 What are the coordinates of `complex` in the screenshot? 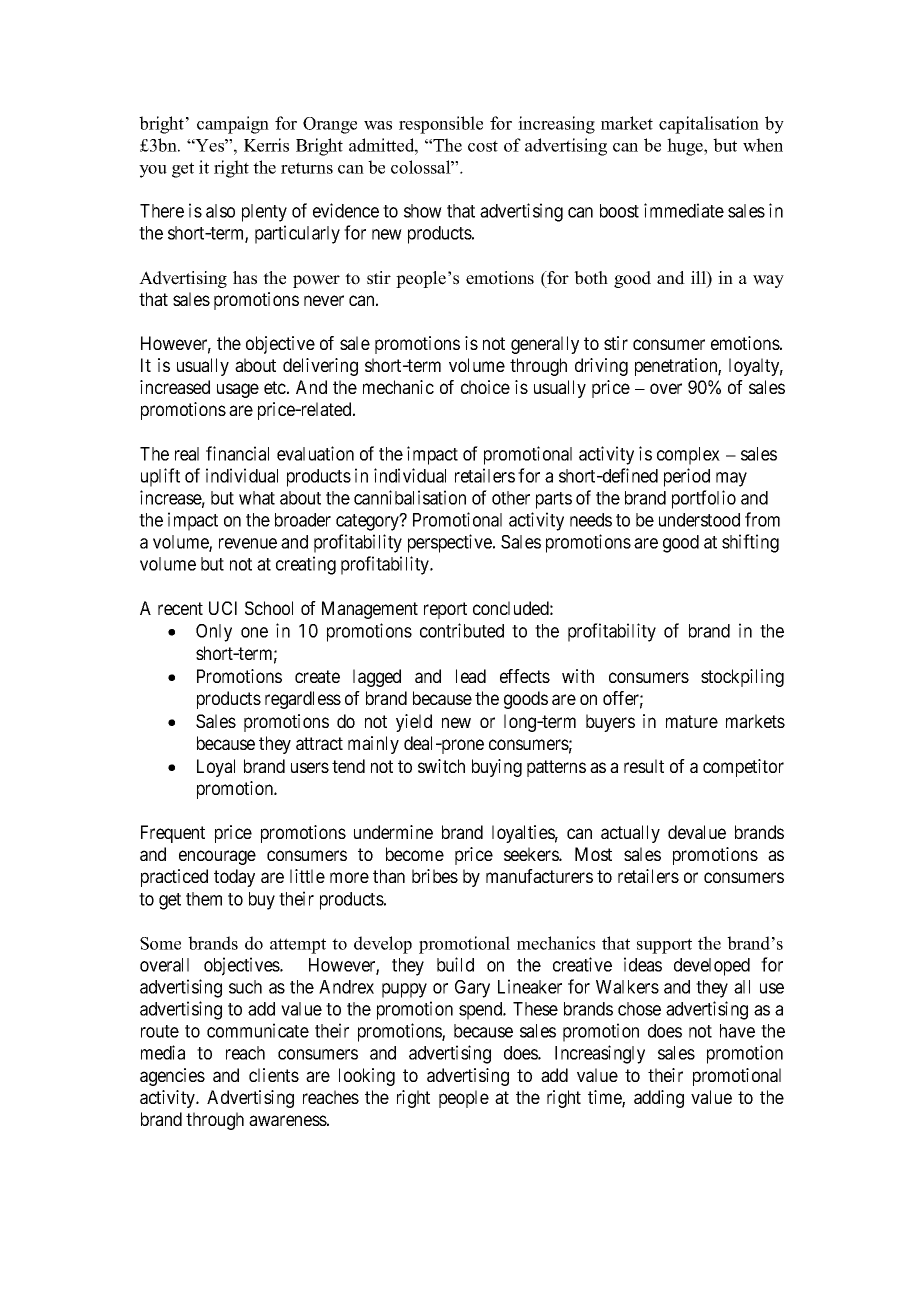 It's located at (688, 456).
